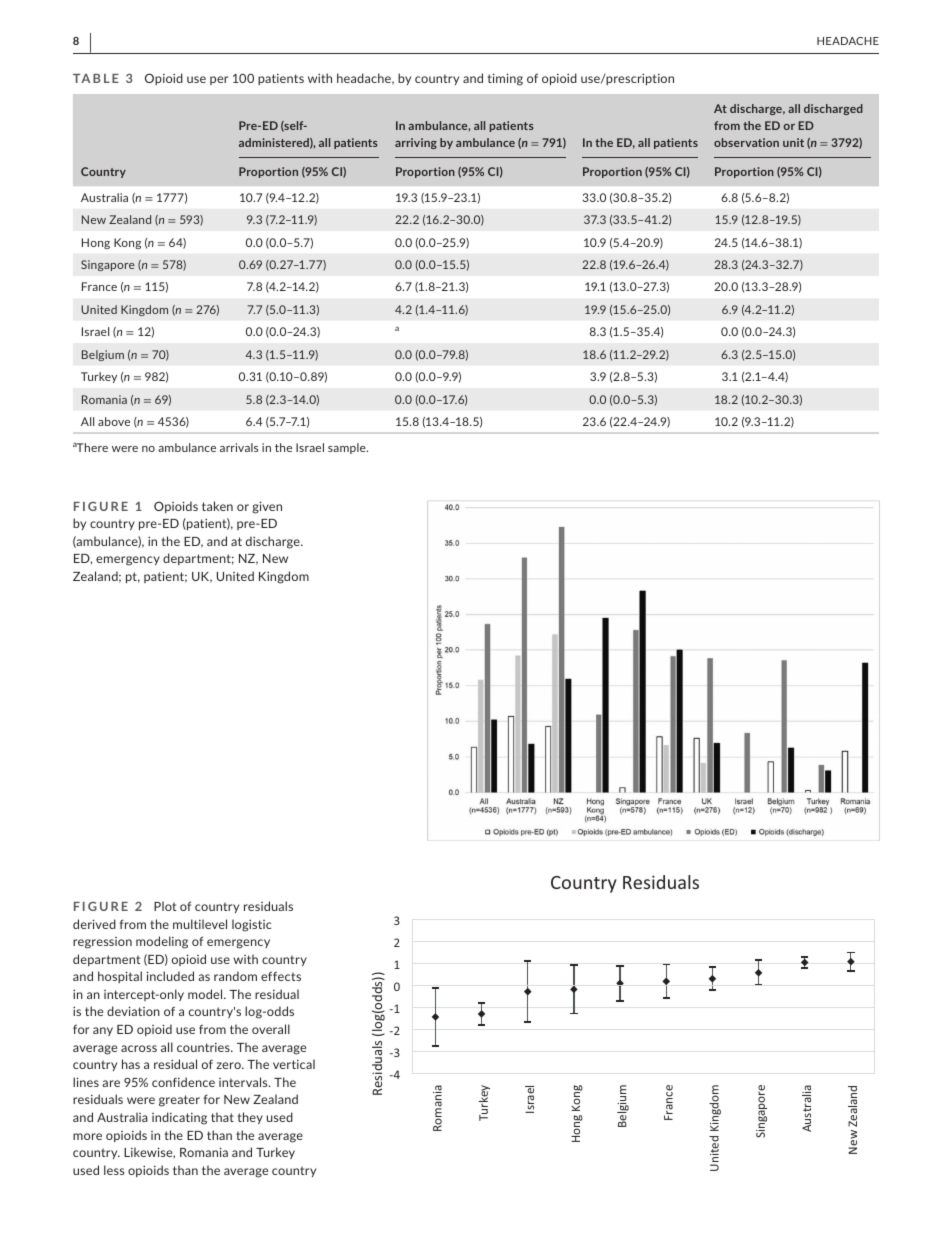 Image resolution: width=952 pixels, height=1251 pixels. What do you see at coordinates (281, 976) in the page?
I see `effects` at bounding box center [281, 976].
